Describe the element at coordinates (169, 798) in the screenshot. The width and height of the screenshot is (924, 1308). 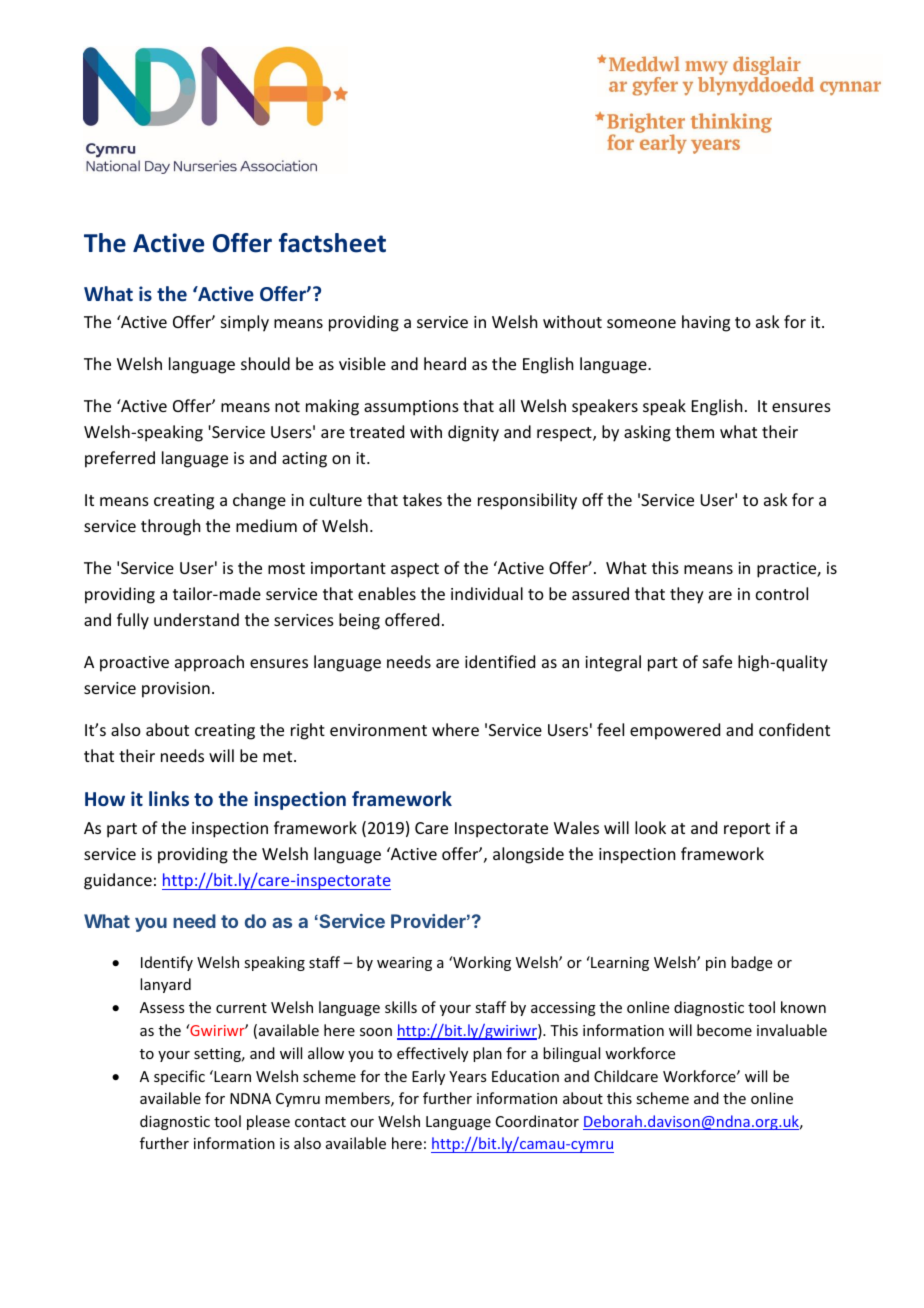
I see `links` at that location.
